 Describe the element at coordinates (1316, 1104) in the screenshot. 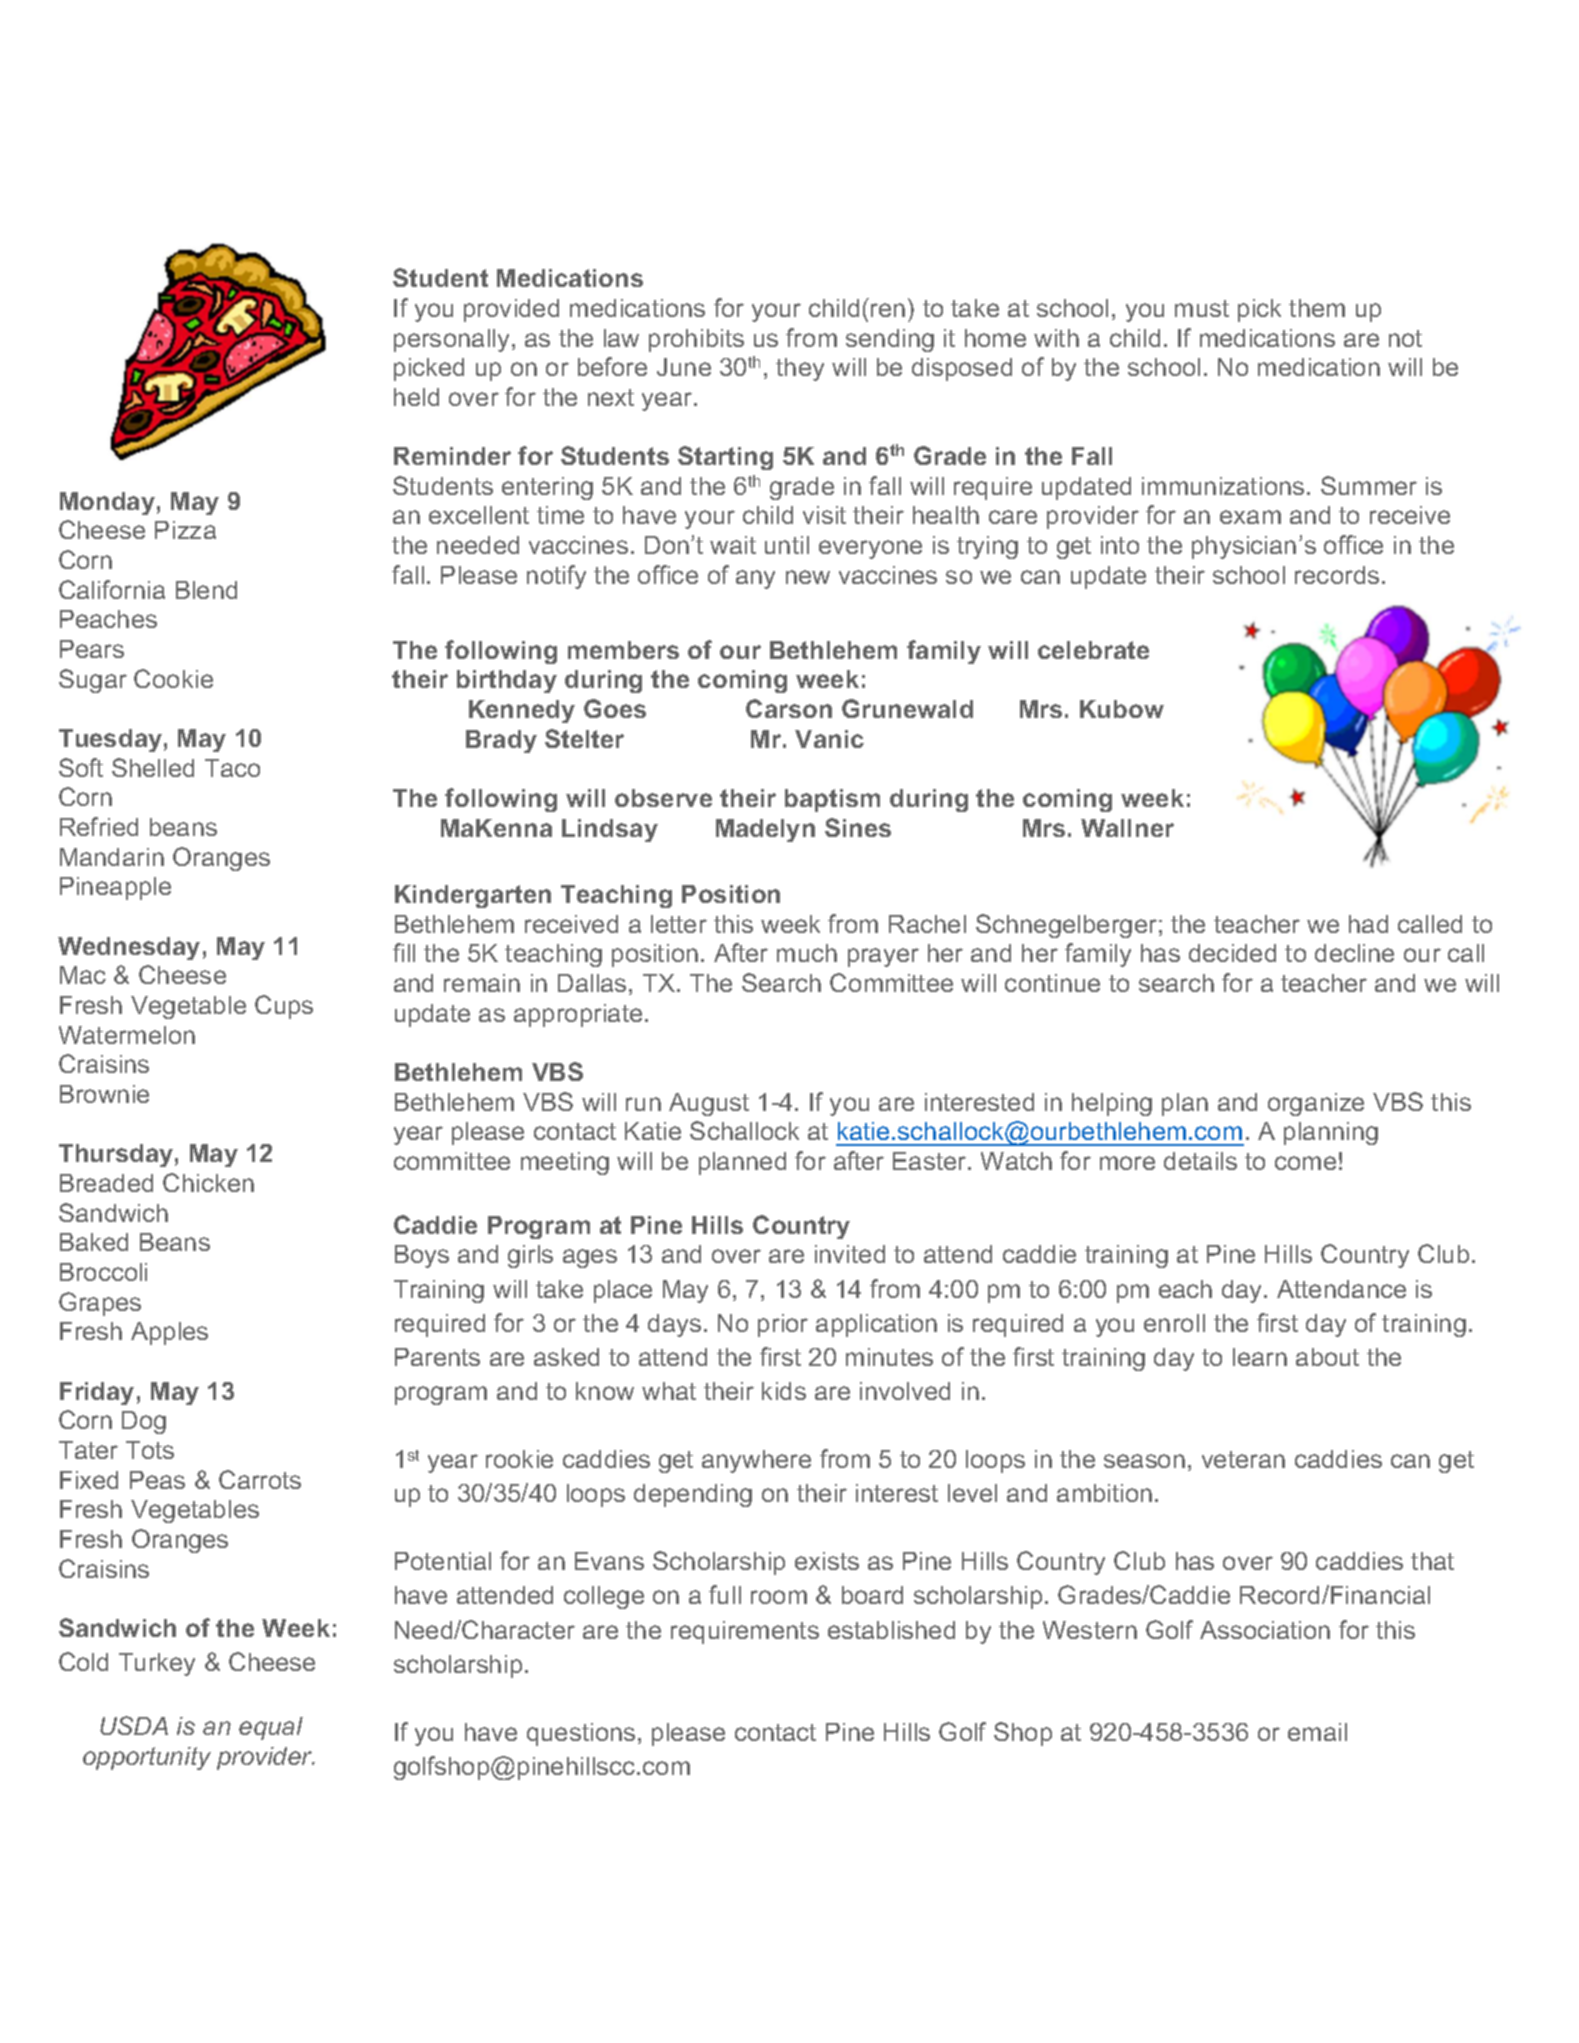

I see `organize` at that location.
